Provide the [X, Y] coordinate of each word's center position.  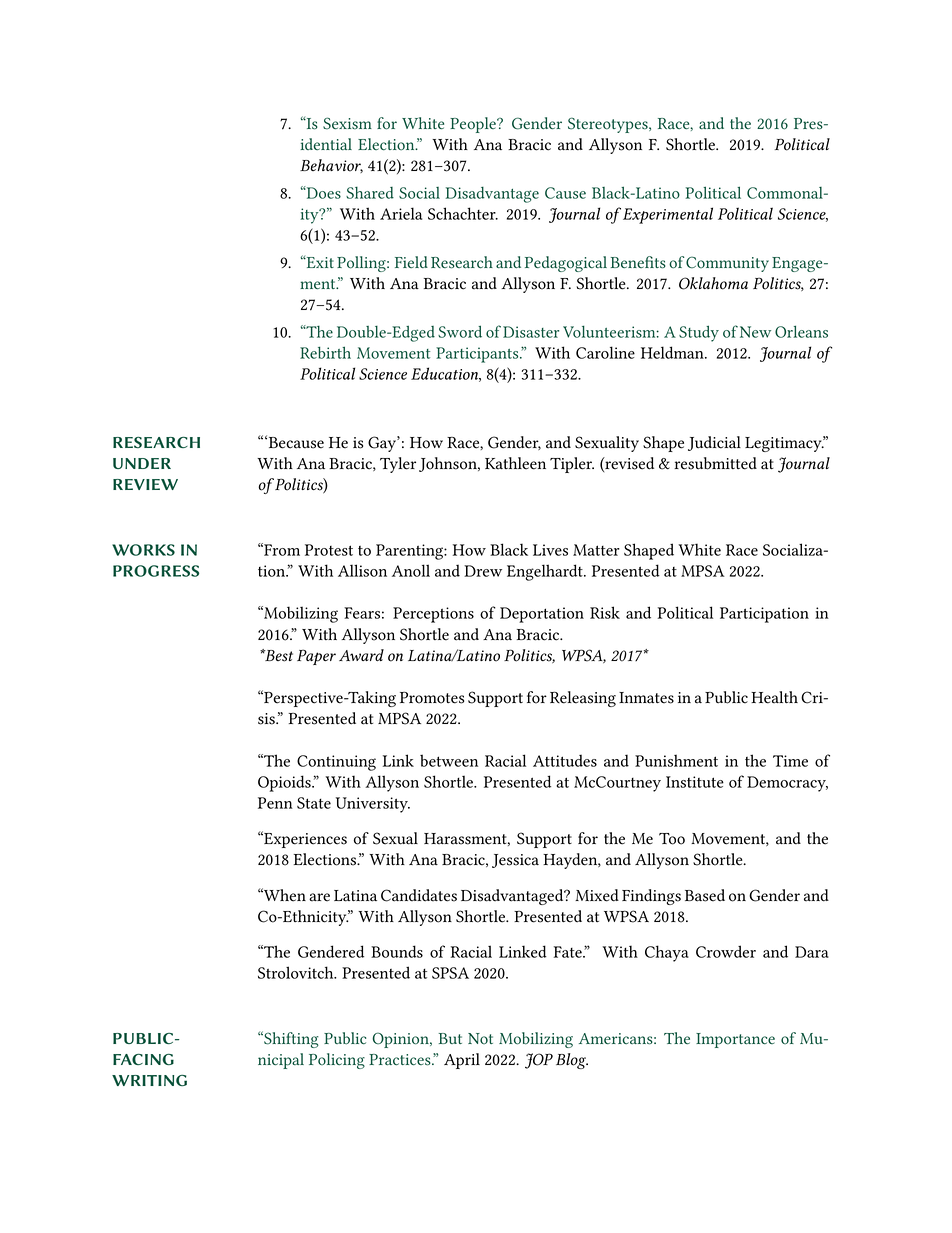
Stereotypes [609, 125]
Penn [275, 803]
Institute [695, 782]
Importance [735, 1040]
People [474, 125]
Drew [483, 571]
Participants [478, 355]
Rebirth [325, 352]
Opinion [401, 1040]
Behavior [331, 166]
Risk [605, 612]
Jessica [515, 861]
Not [480, 1039]
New [755, 332]
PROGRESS [156, 571]
